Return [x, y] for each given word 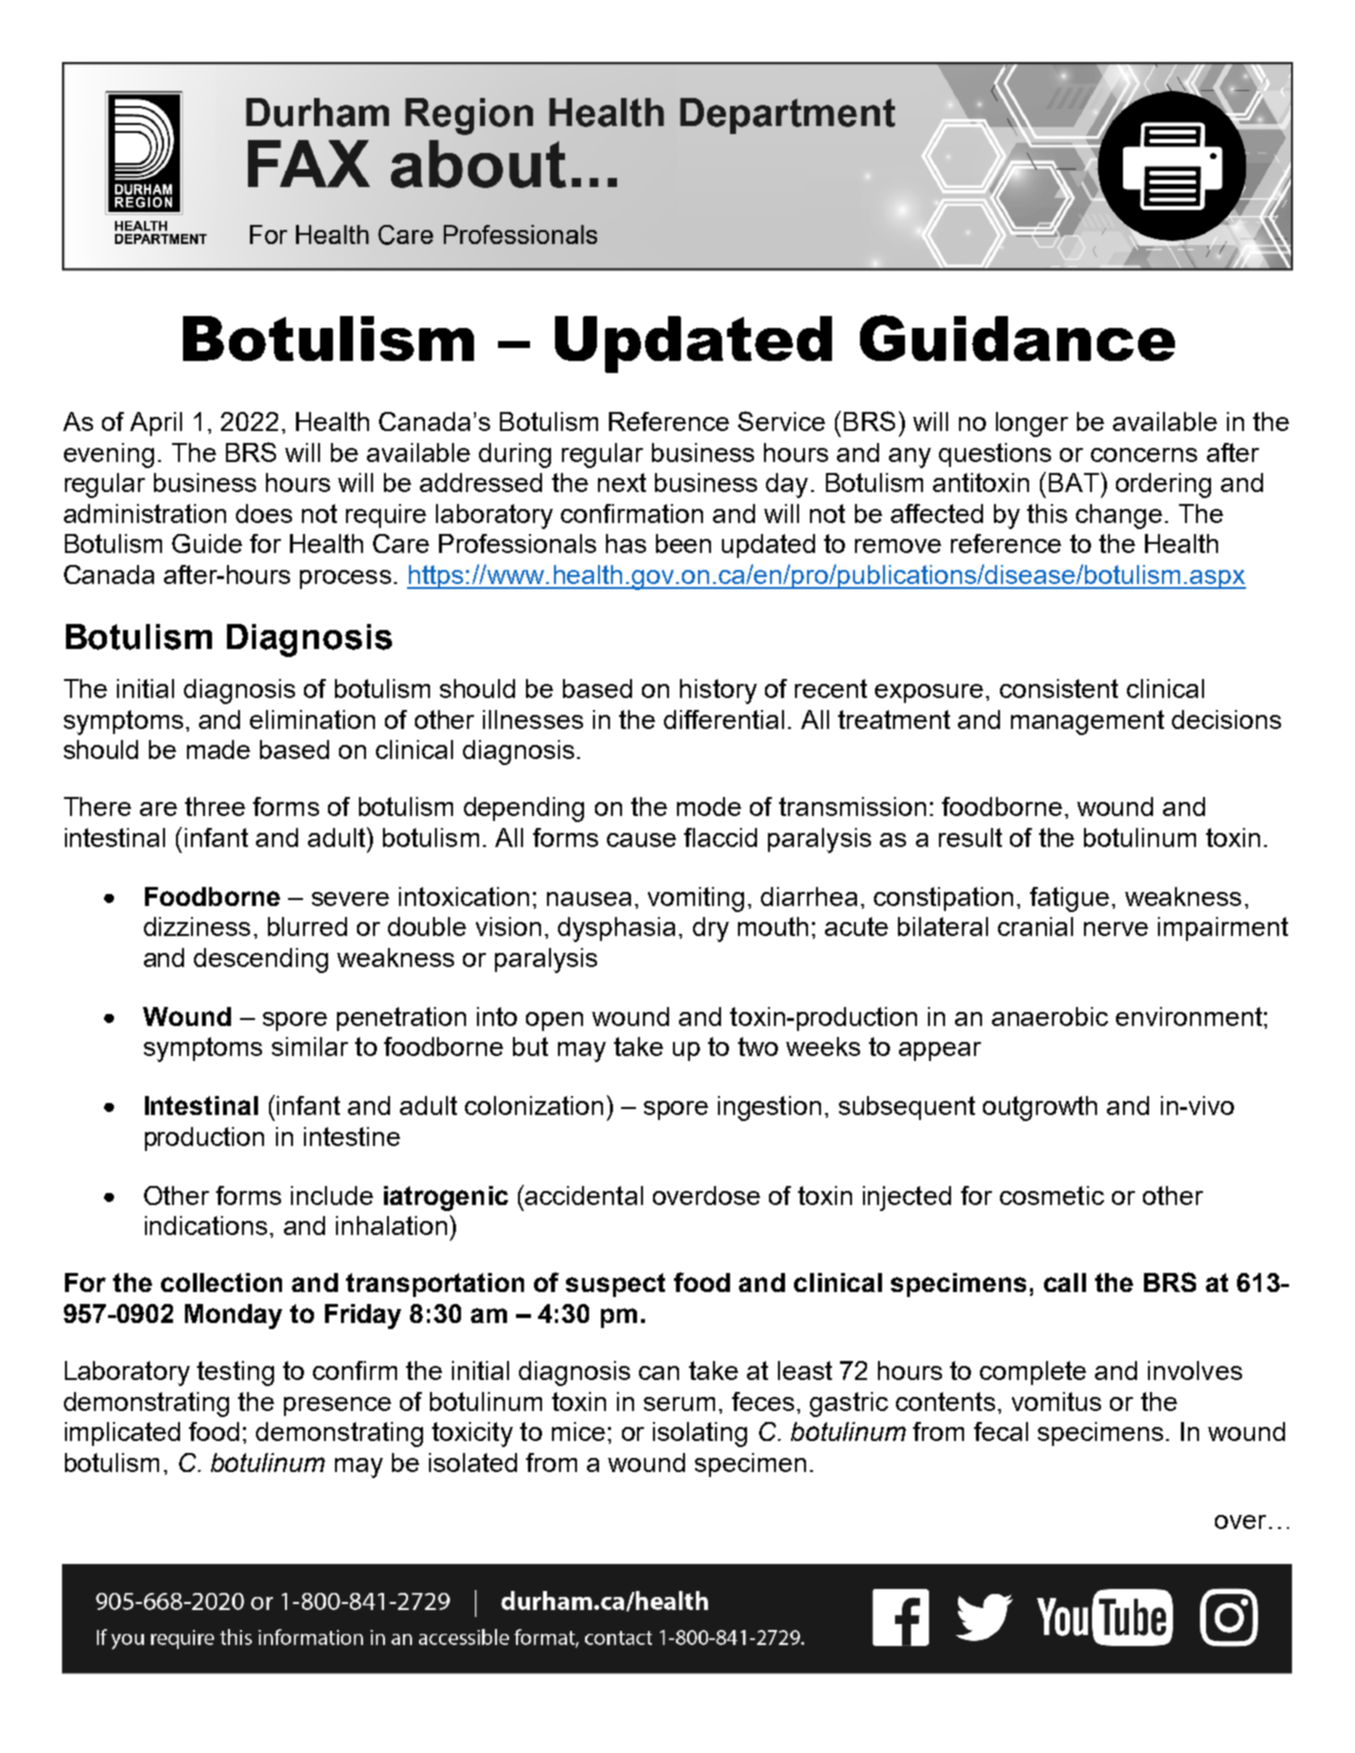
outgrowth [1040, 1108]
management [1087, 722]
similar [310, 1046]
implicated [122, 1434]
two [758, 1046]
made [218, 749]
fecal [1001, 1431]
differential [724, 719]
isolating [700, 1434]
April [156, 424]
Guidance [1017, 338]
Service [781, 421]
